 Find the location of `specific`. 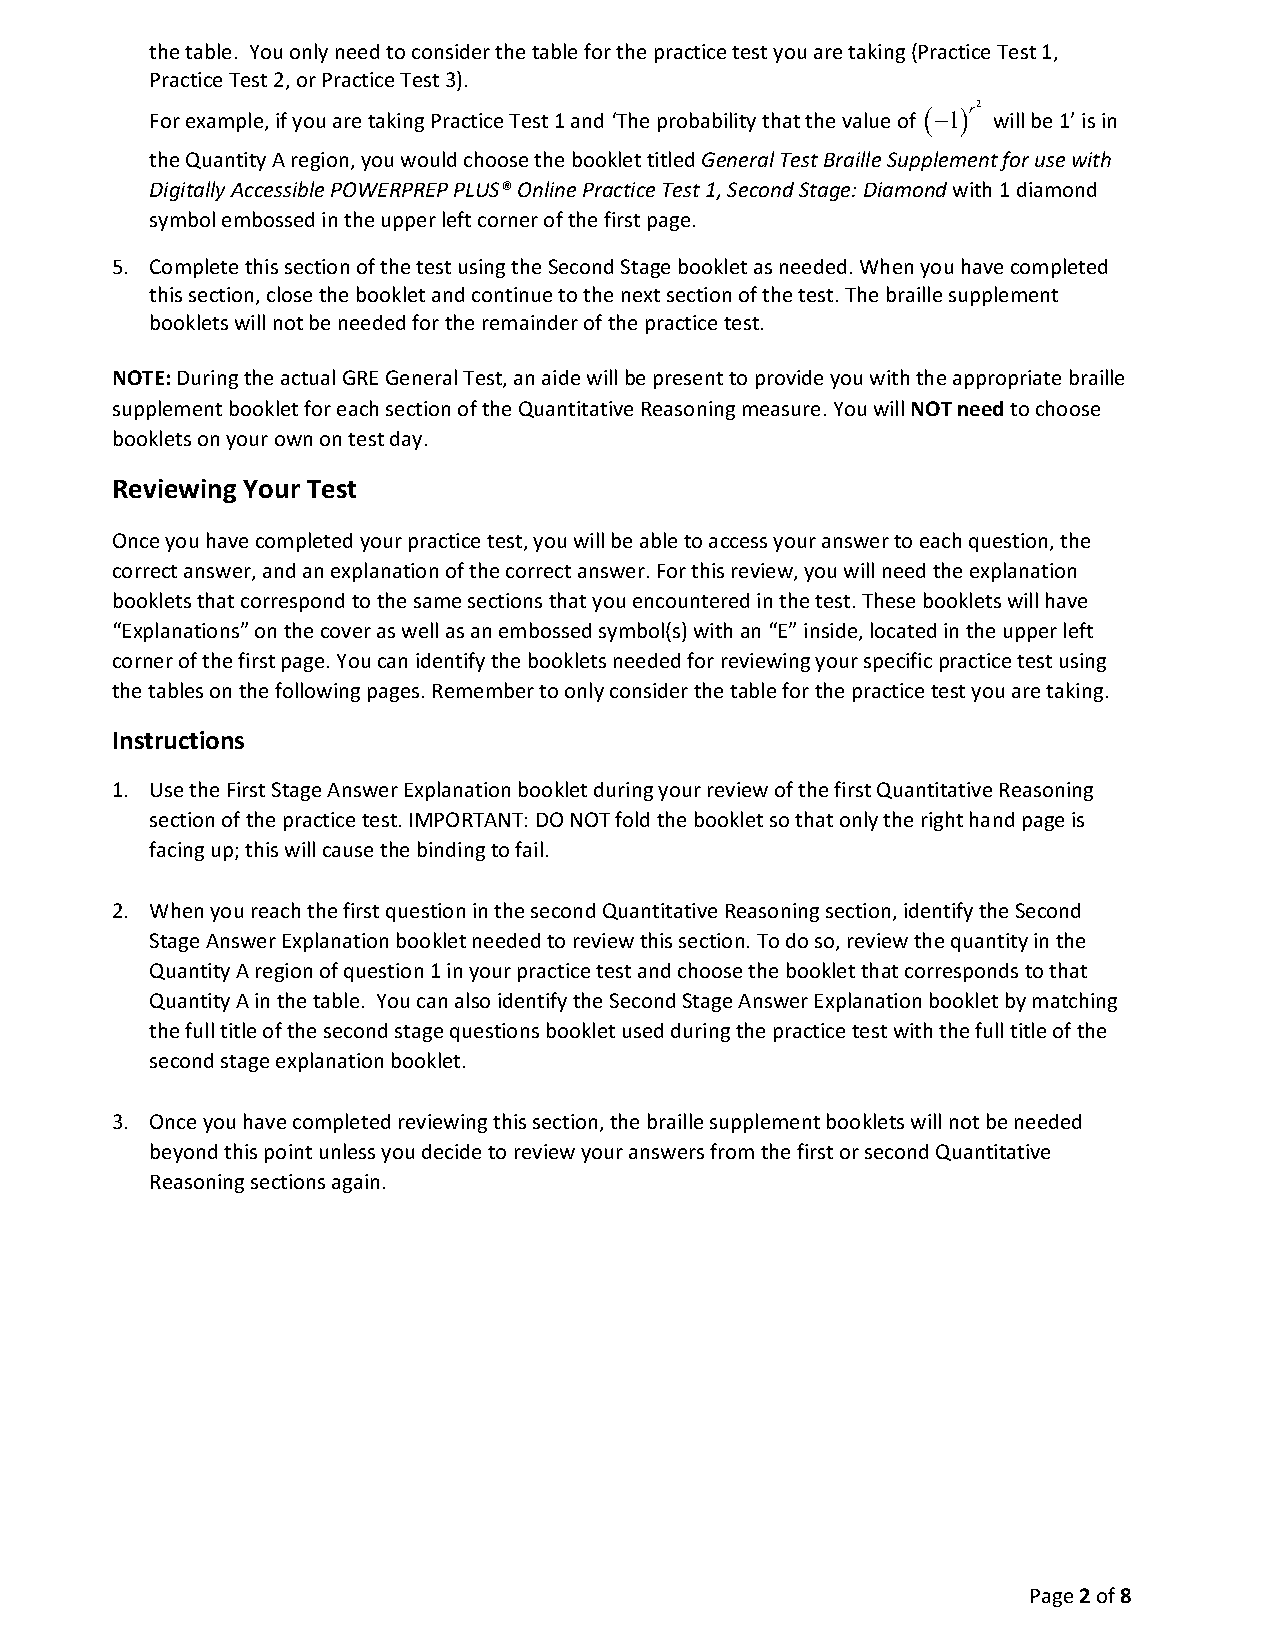

specific is located at coordinates (898, 662).
